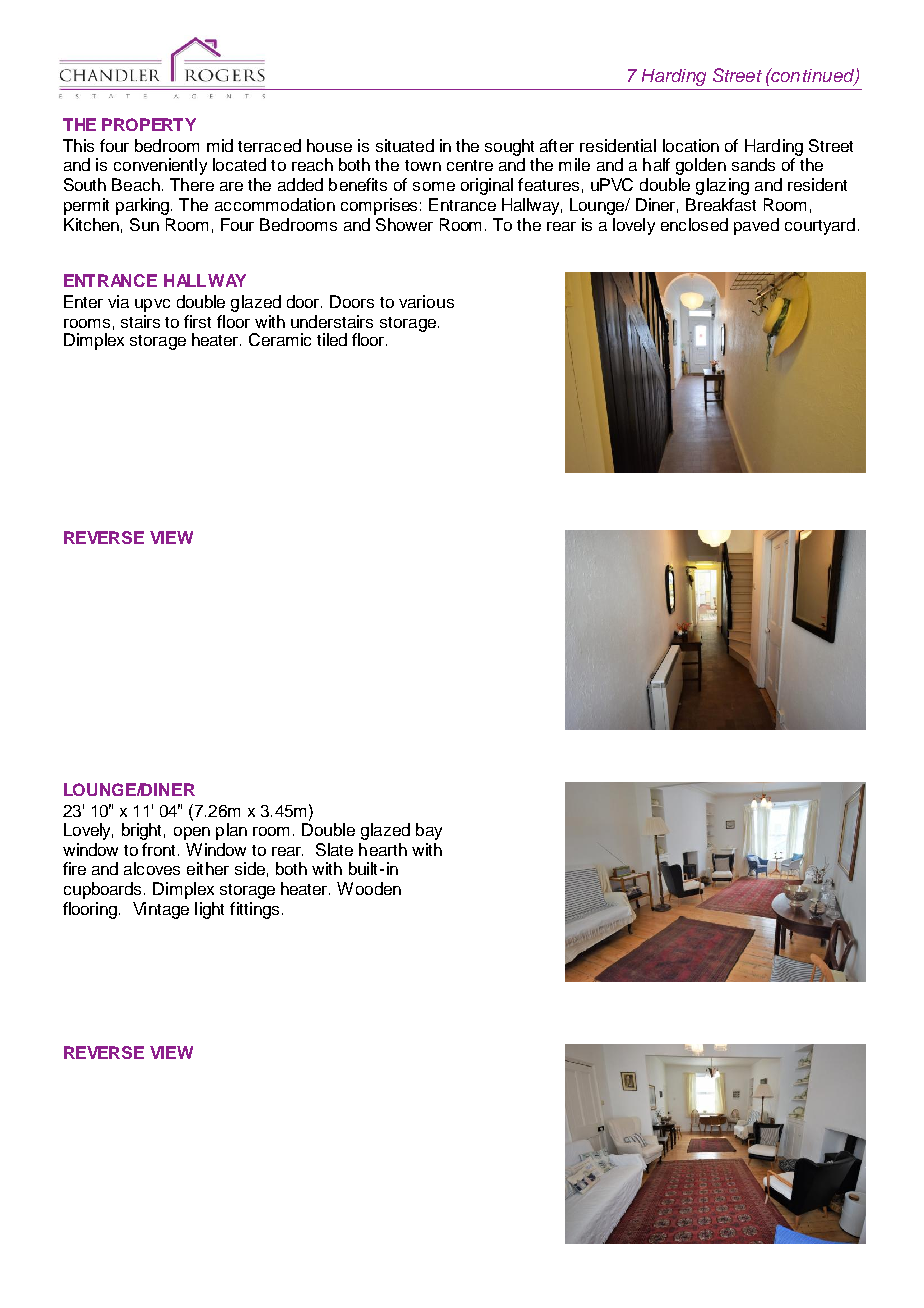  What do you see at coordinates (332, 339) in the screenshot?
I see `tiled` at bounding box center [332, 339].
